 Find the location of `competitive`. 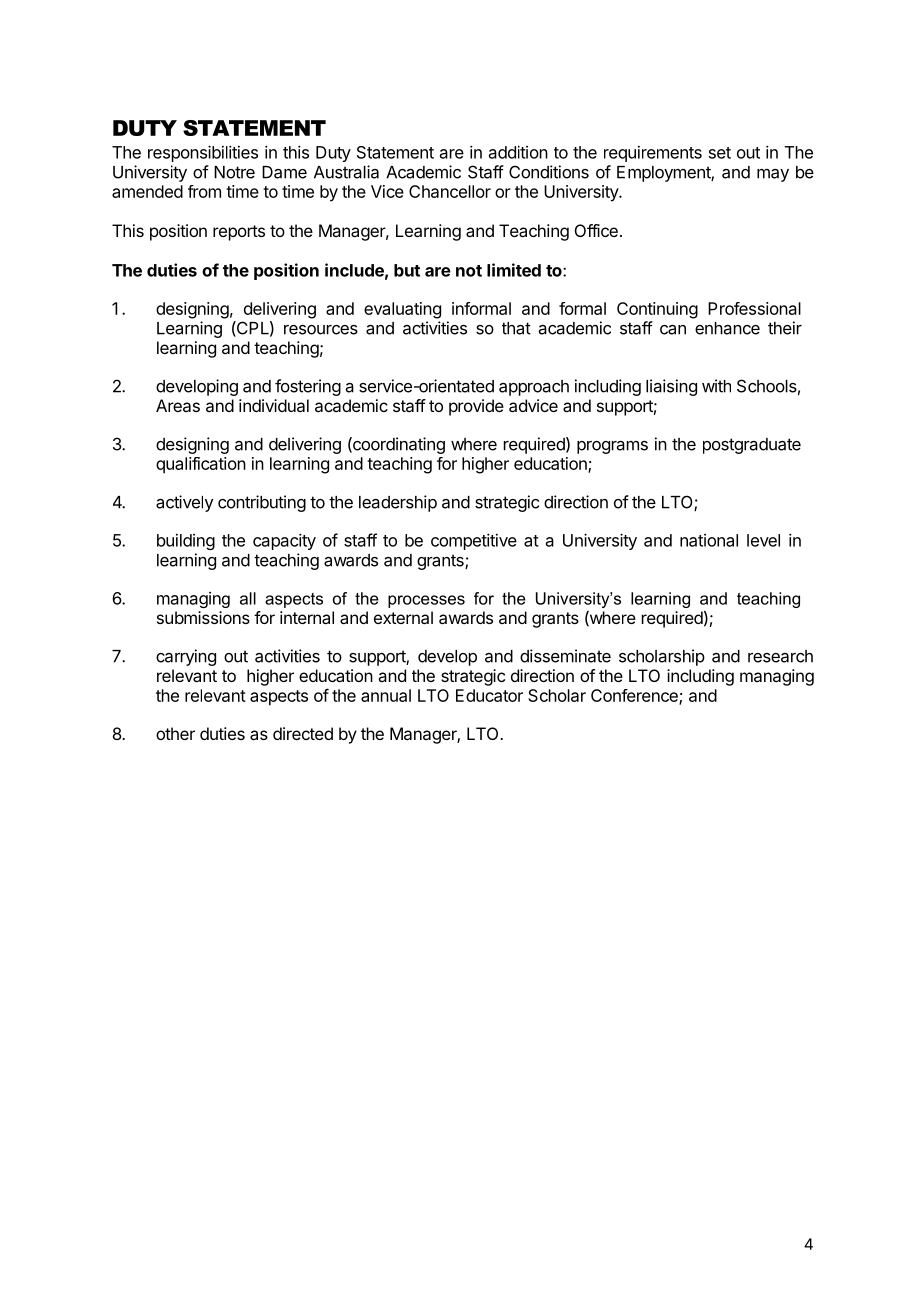

competitive is located at coordinates (474, 541).
